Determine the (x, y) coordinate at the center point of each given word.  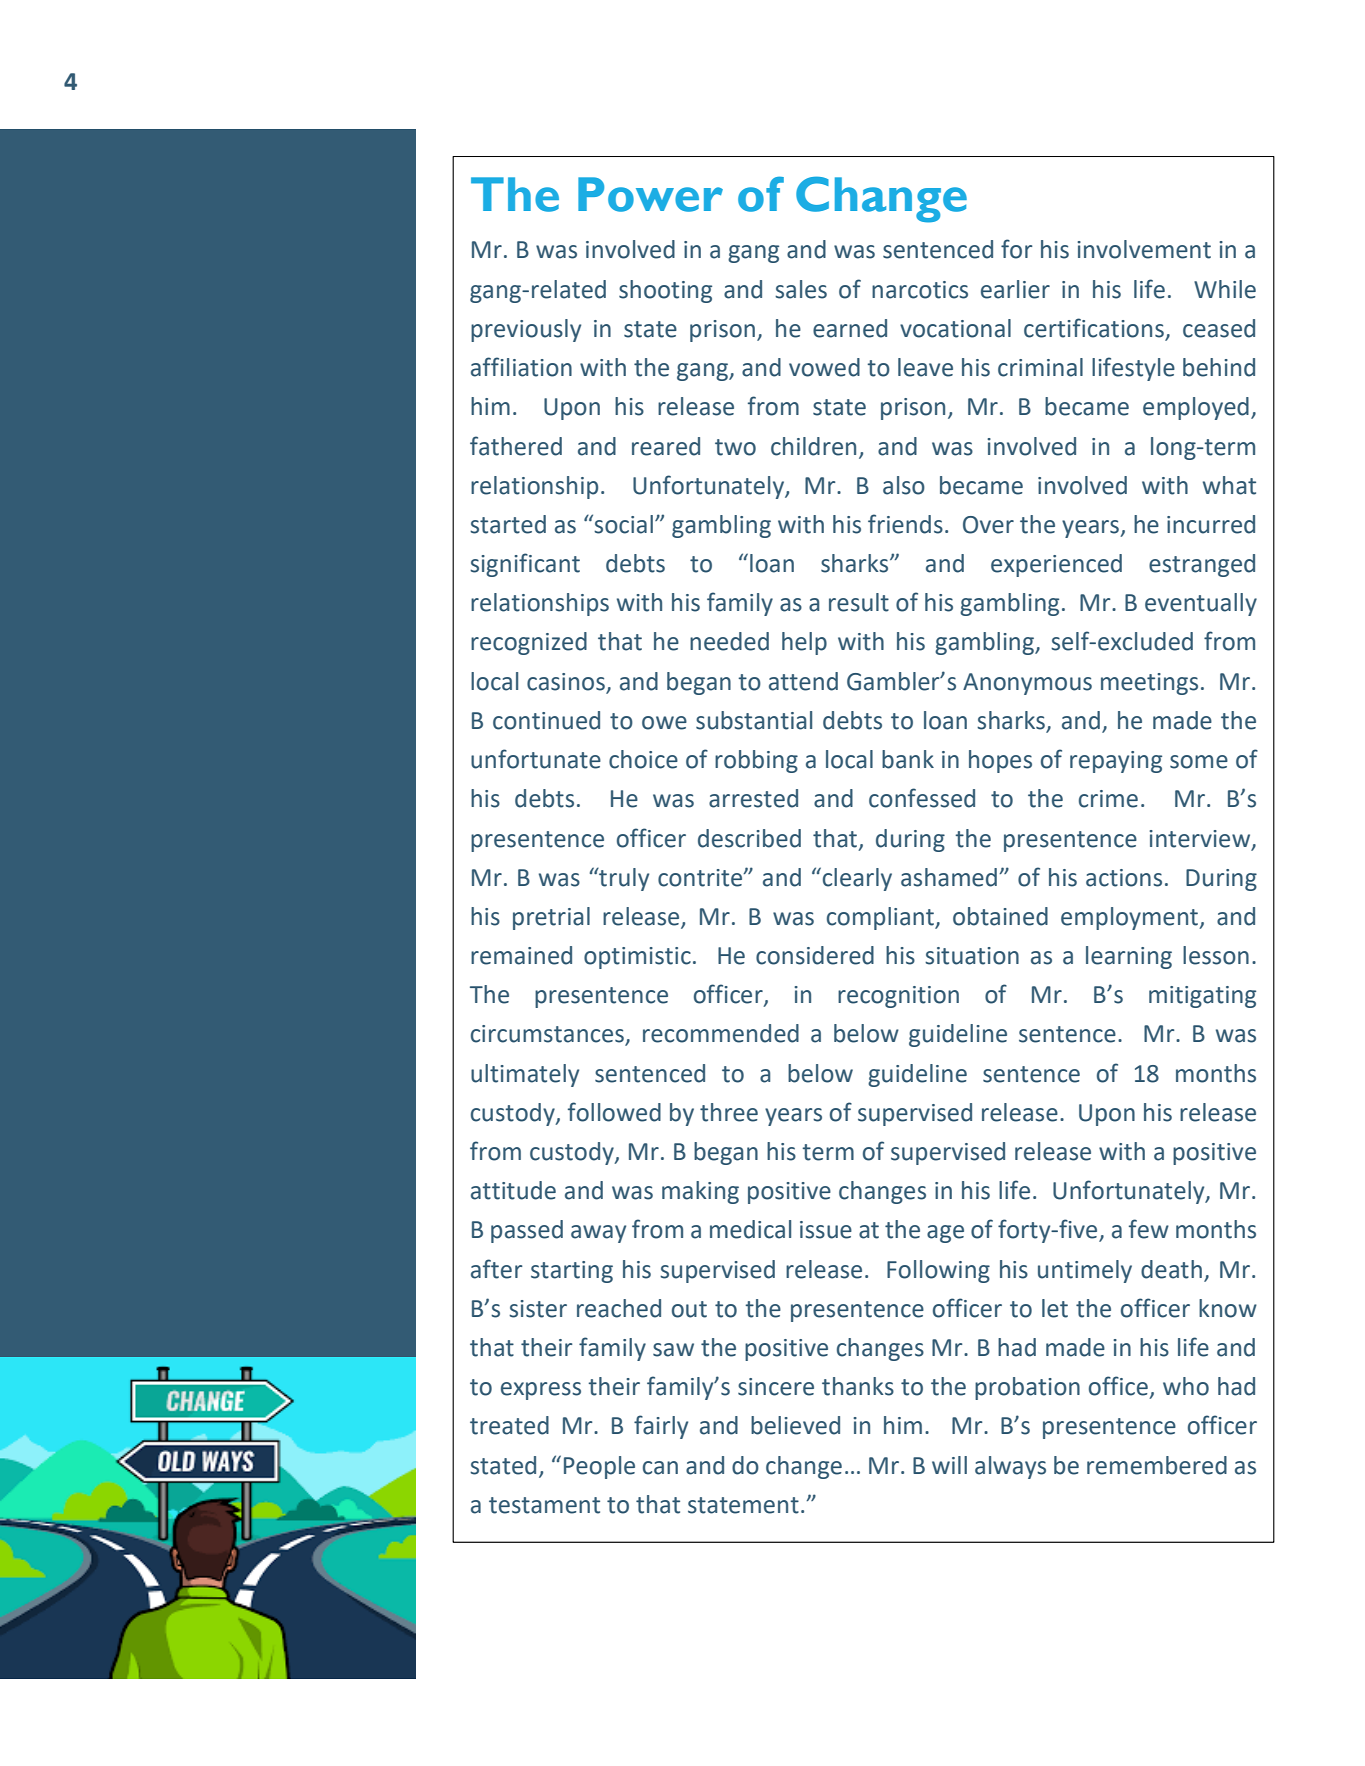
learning (1129, 957)
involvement (1144, 249)
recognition (898, 997)
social (623, 524)
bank (908, 759)
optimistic (637, 958)
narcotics (920, 290)
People (599, 1467)
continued (546, 720)
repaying (1116, 762)
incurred (1211, 524)
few (1149, 1229)
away (598, 1234)
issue (826, 1230)
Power (650, 194)
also (904, 485)
